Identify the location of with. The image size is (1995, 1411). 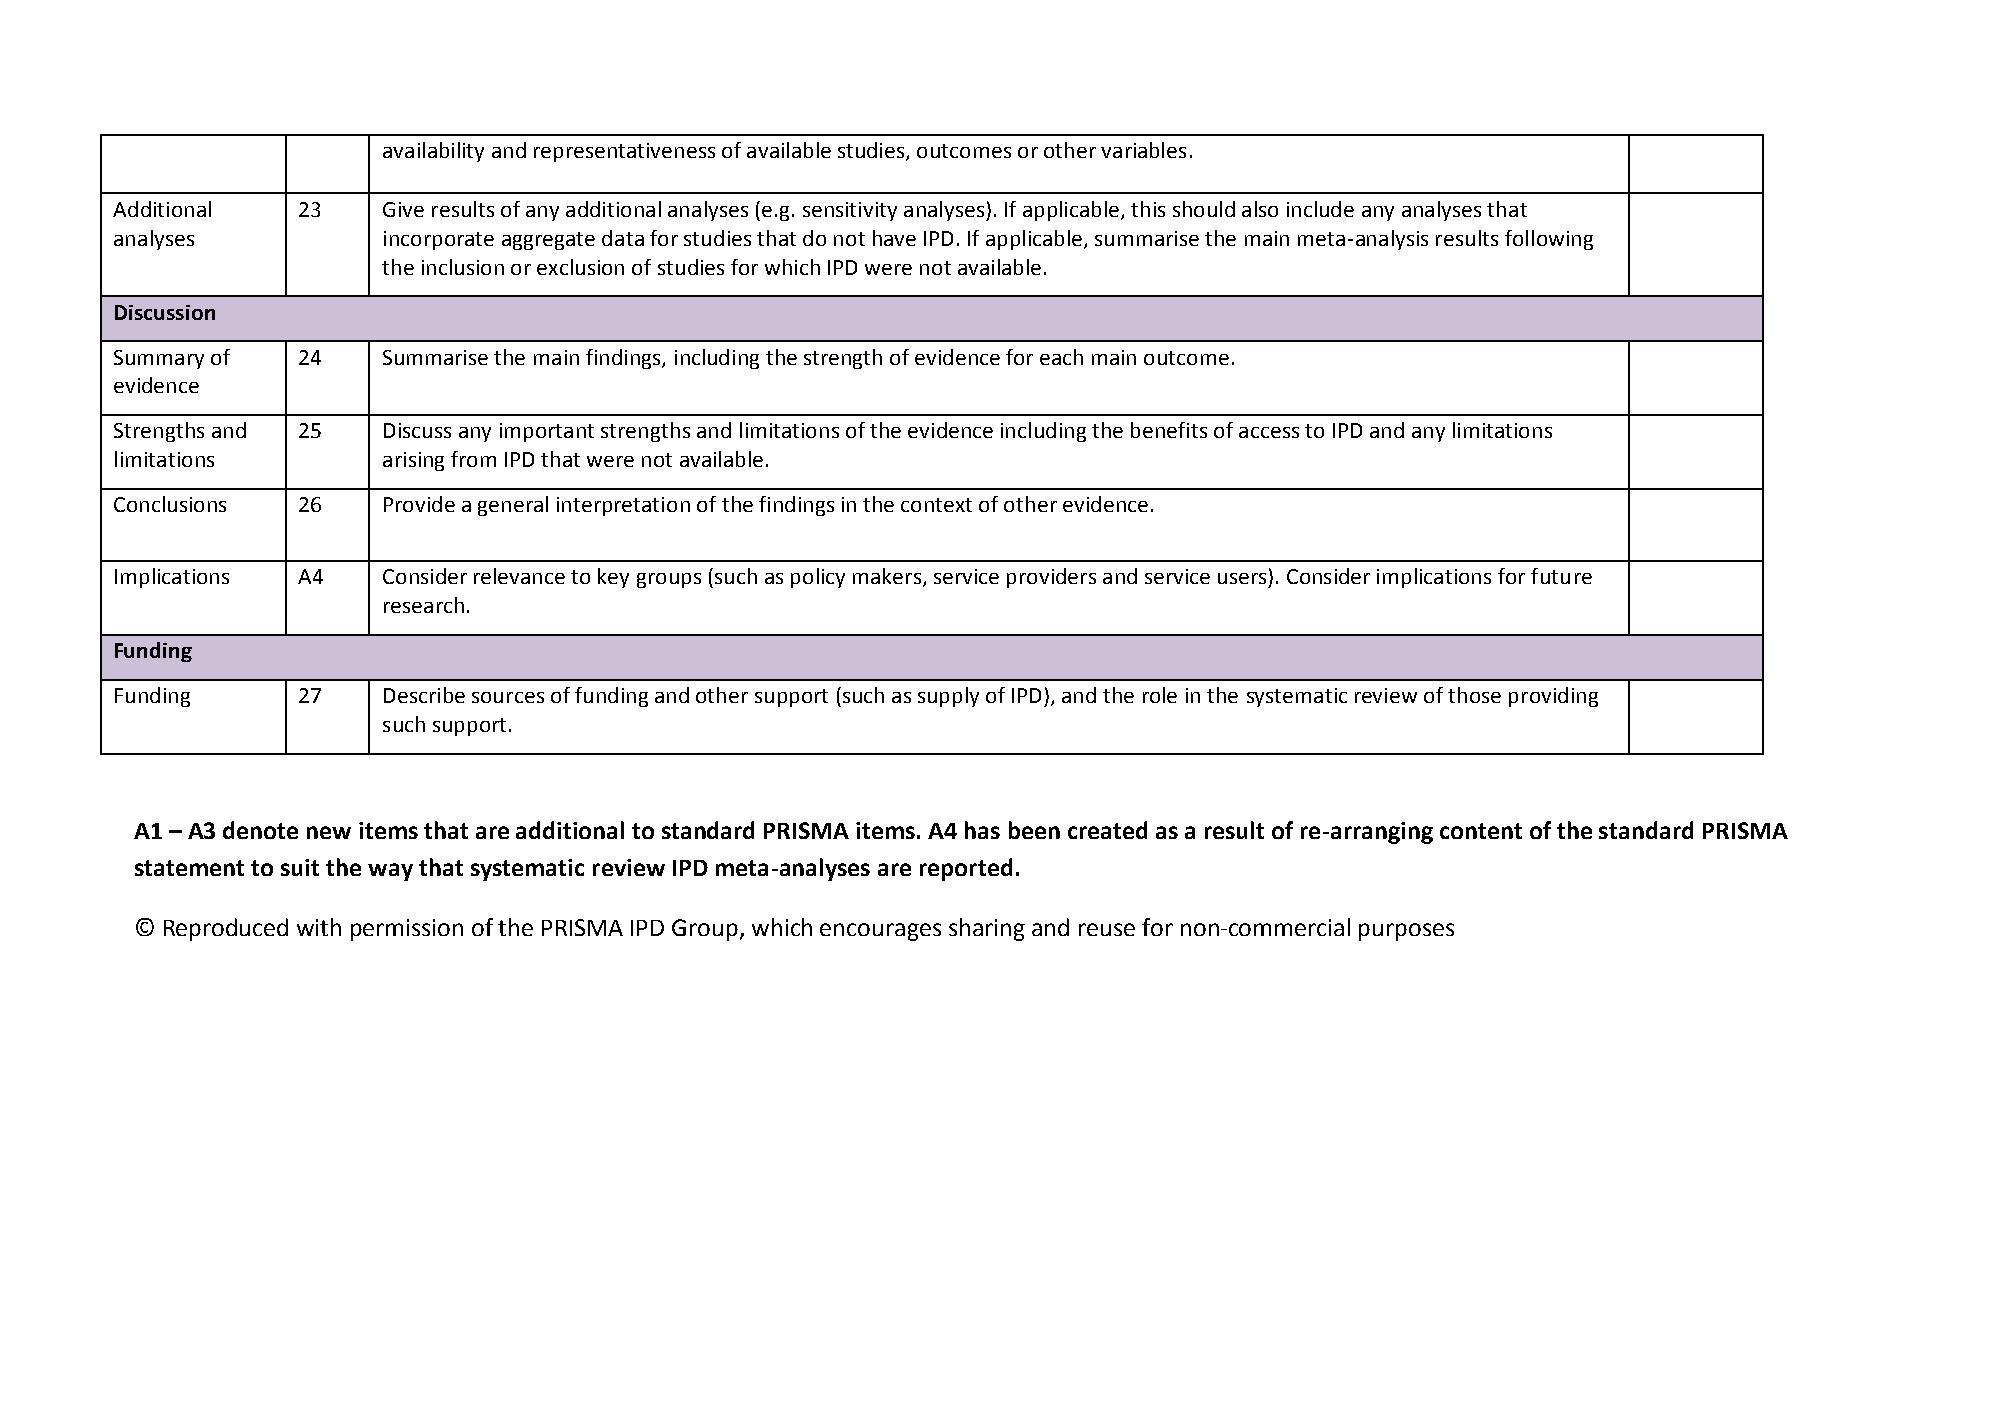
(319, 927).
